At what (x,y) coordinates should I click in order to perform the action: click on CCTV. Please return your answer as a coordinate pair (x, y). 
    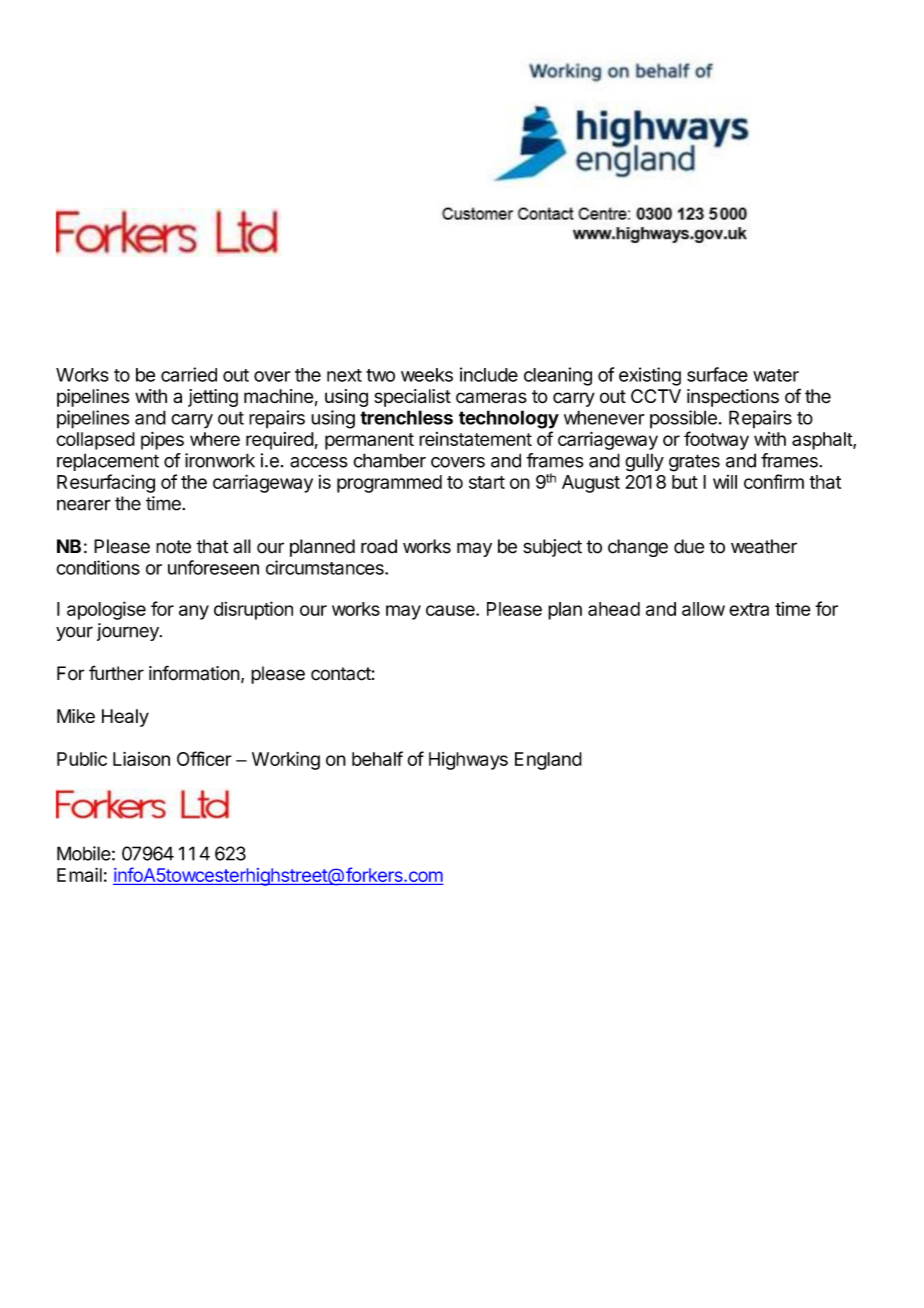
    Looking at the image, I should click on (656, 396).
